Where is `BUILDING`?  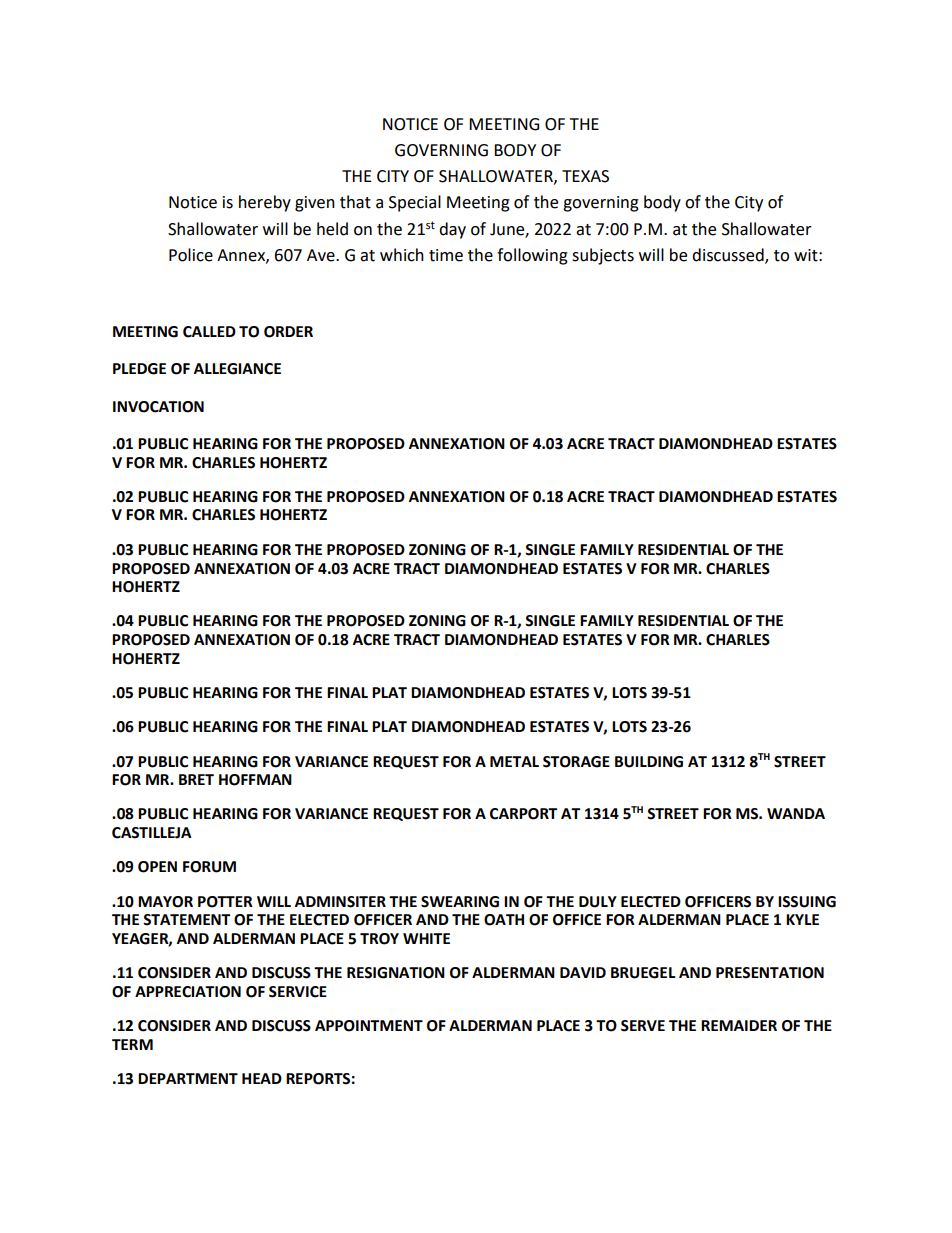
BUILDING is located at coordinates (649, 762).
